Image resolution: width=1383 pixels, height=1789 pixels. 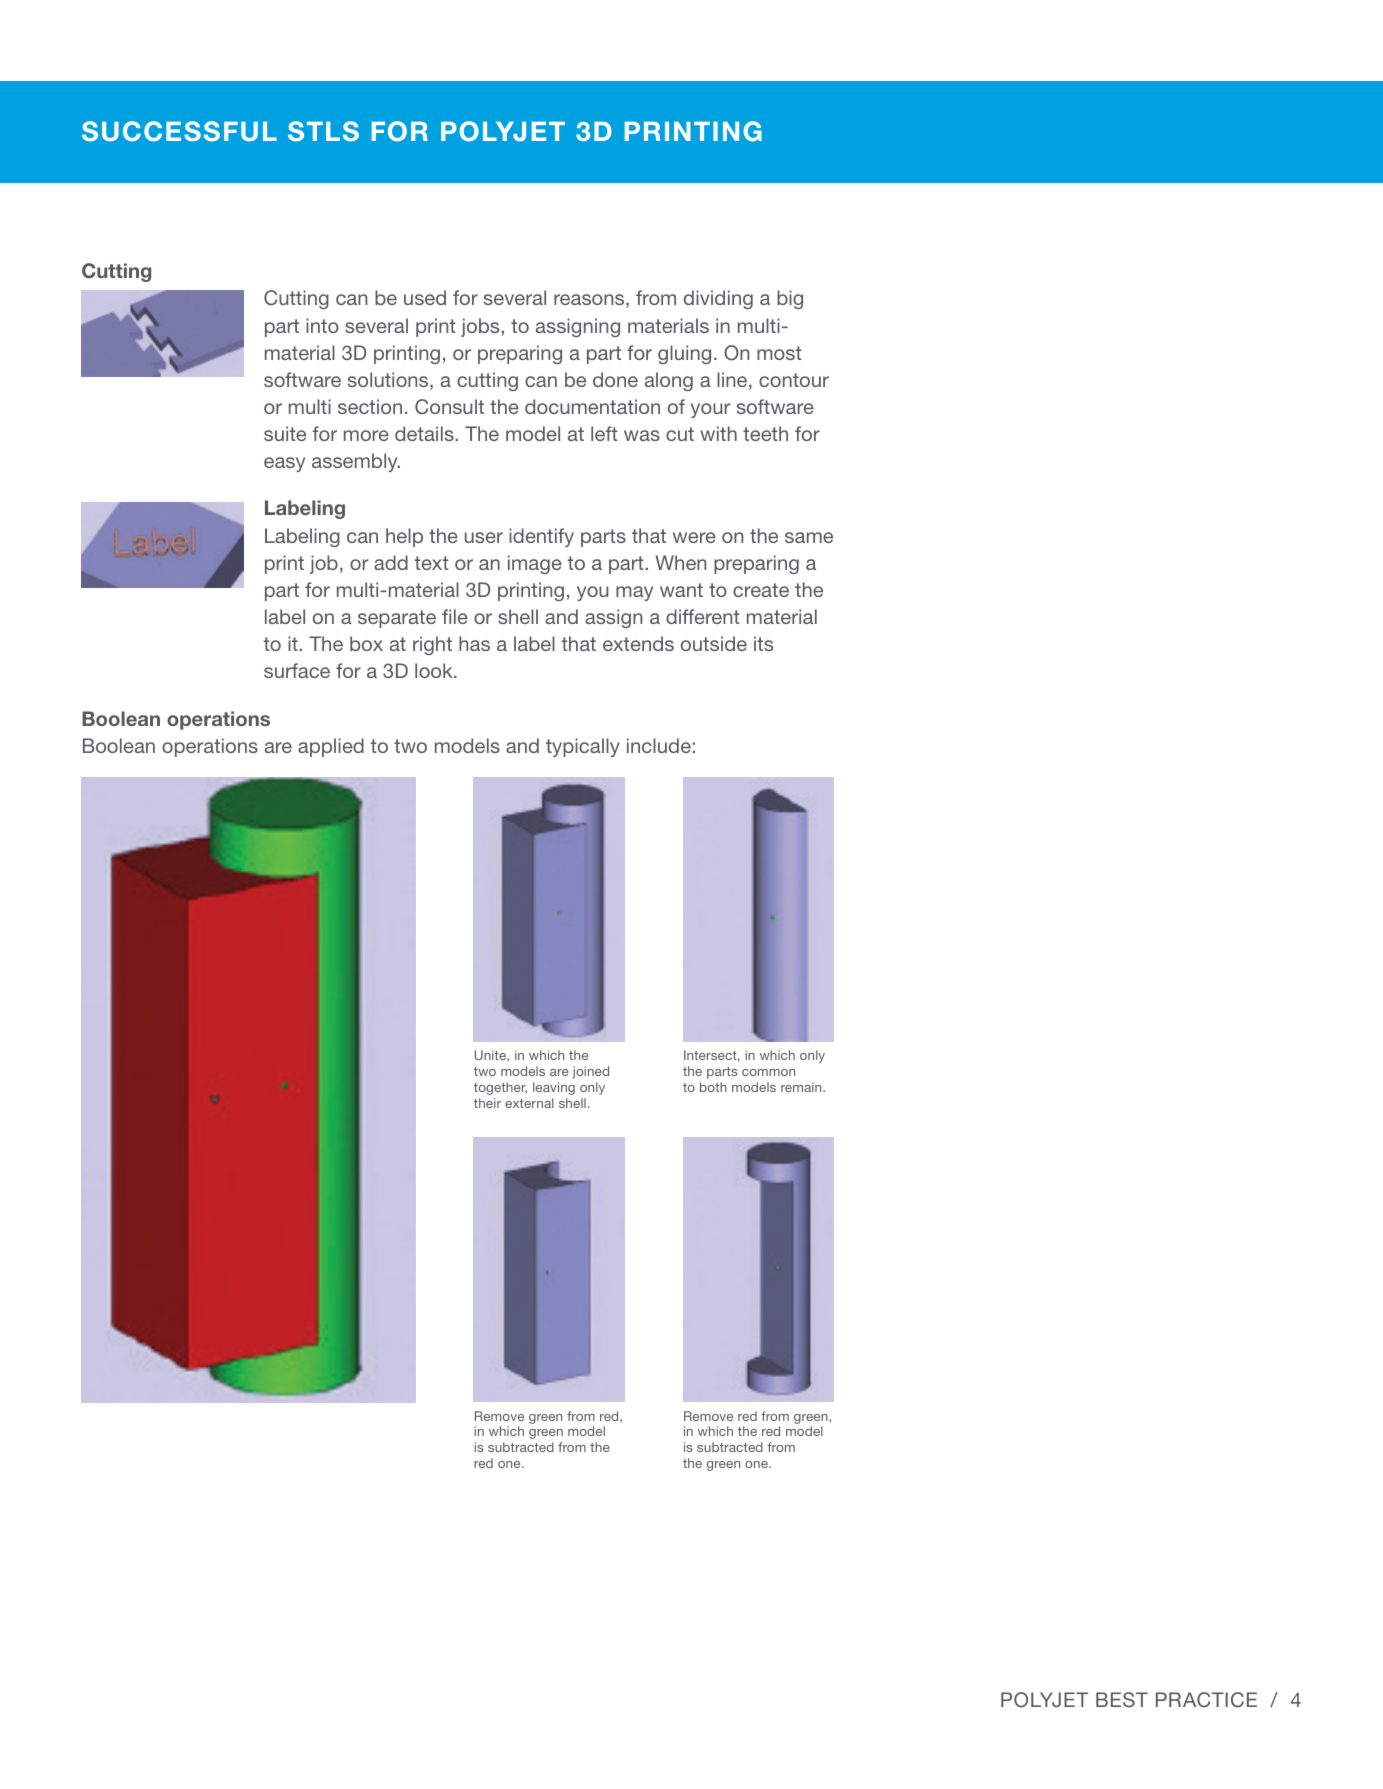 I want to click on SUCCESSFUL, so click(x=179, y=131).
